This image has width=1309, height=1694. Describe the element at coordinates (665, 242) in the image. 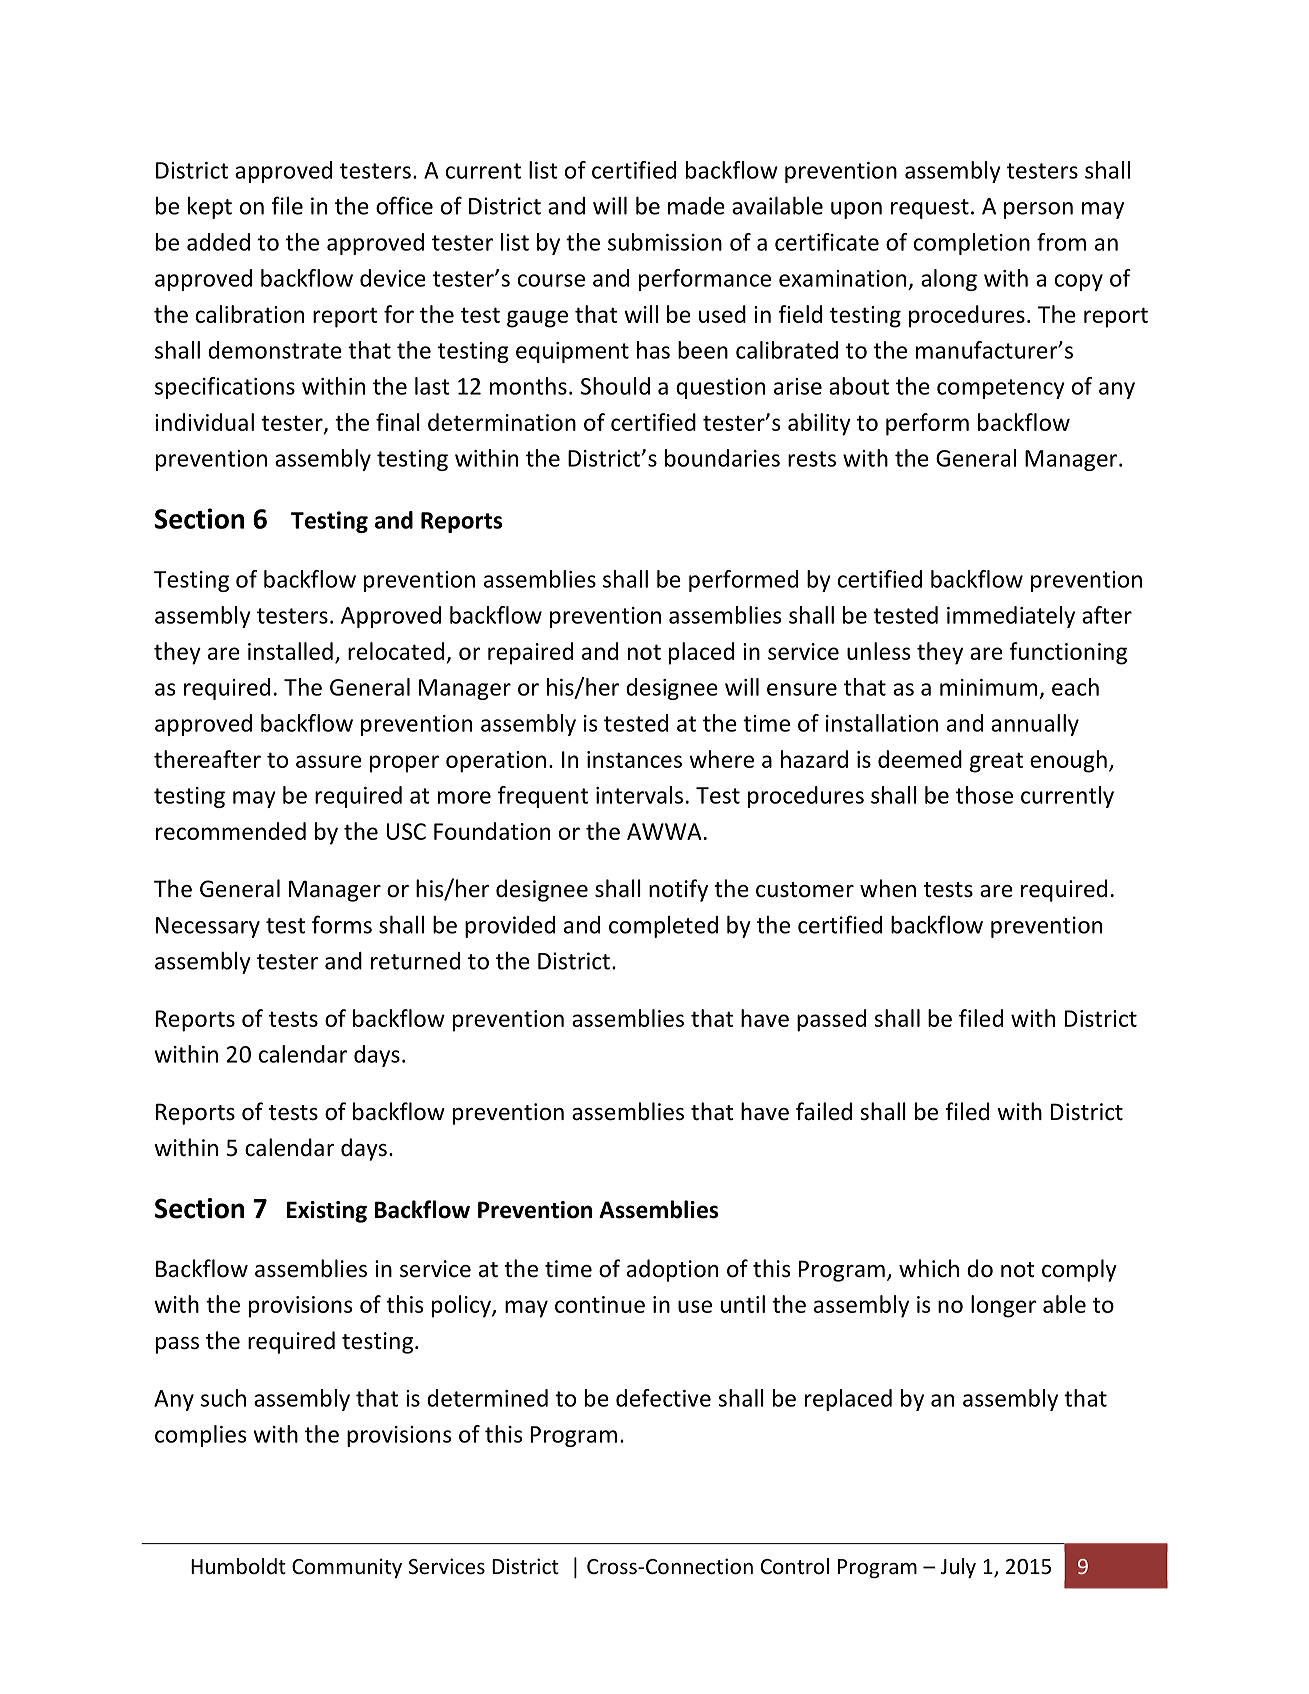

I see `submission` at that location.
